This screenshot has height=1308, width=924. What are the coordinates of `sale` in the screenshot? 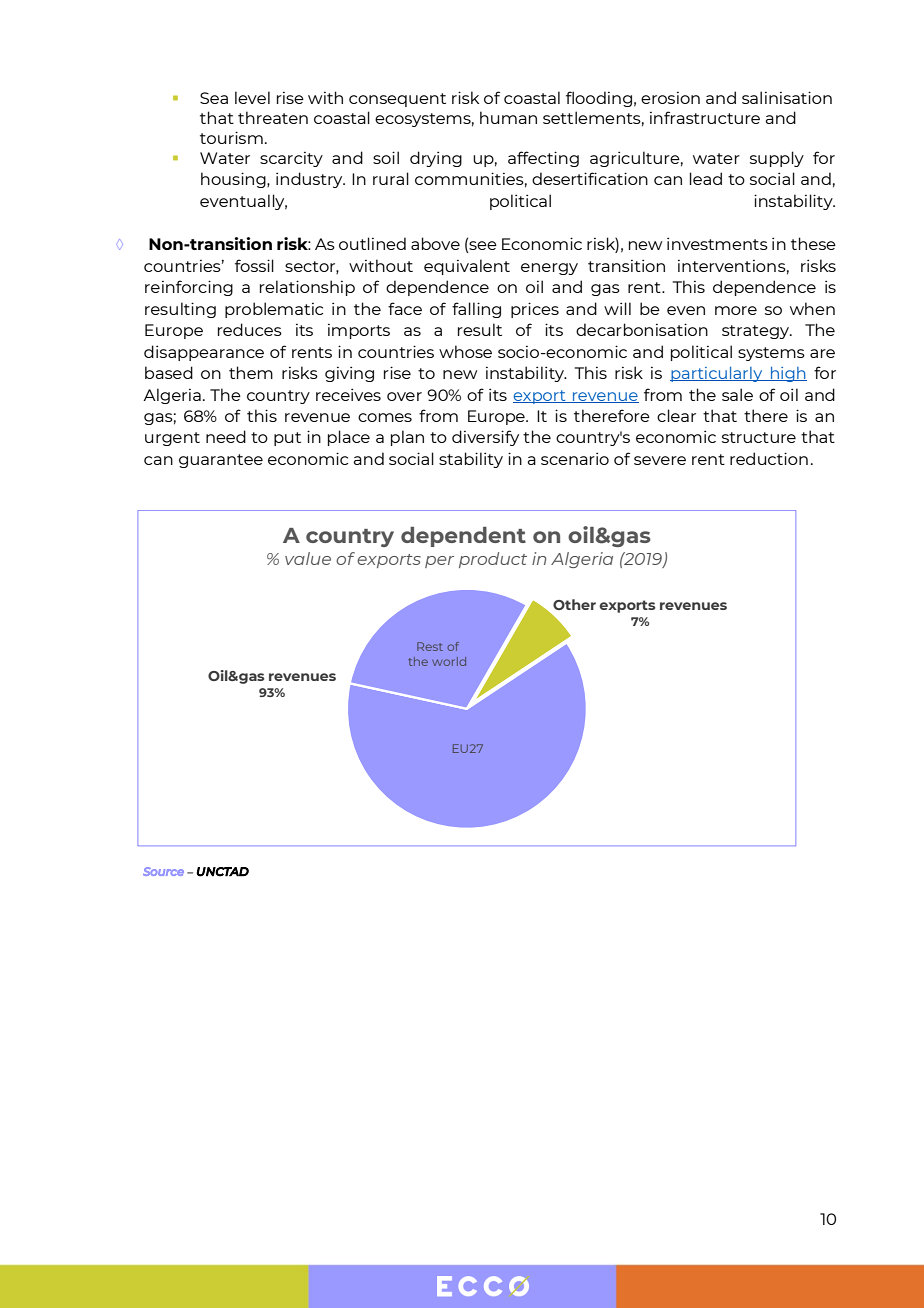 It's located at (737, 394).
